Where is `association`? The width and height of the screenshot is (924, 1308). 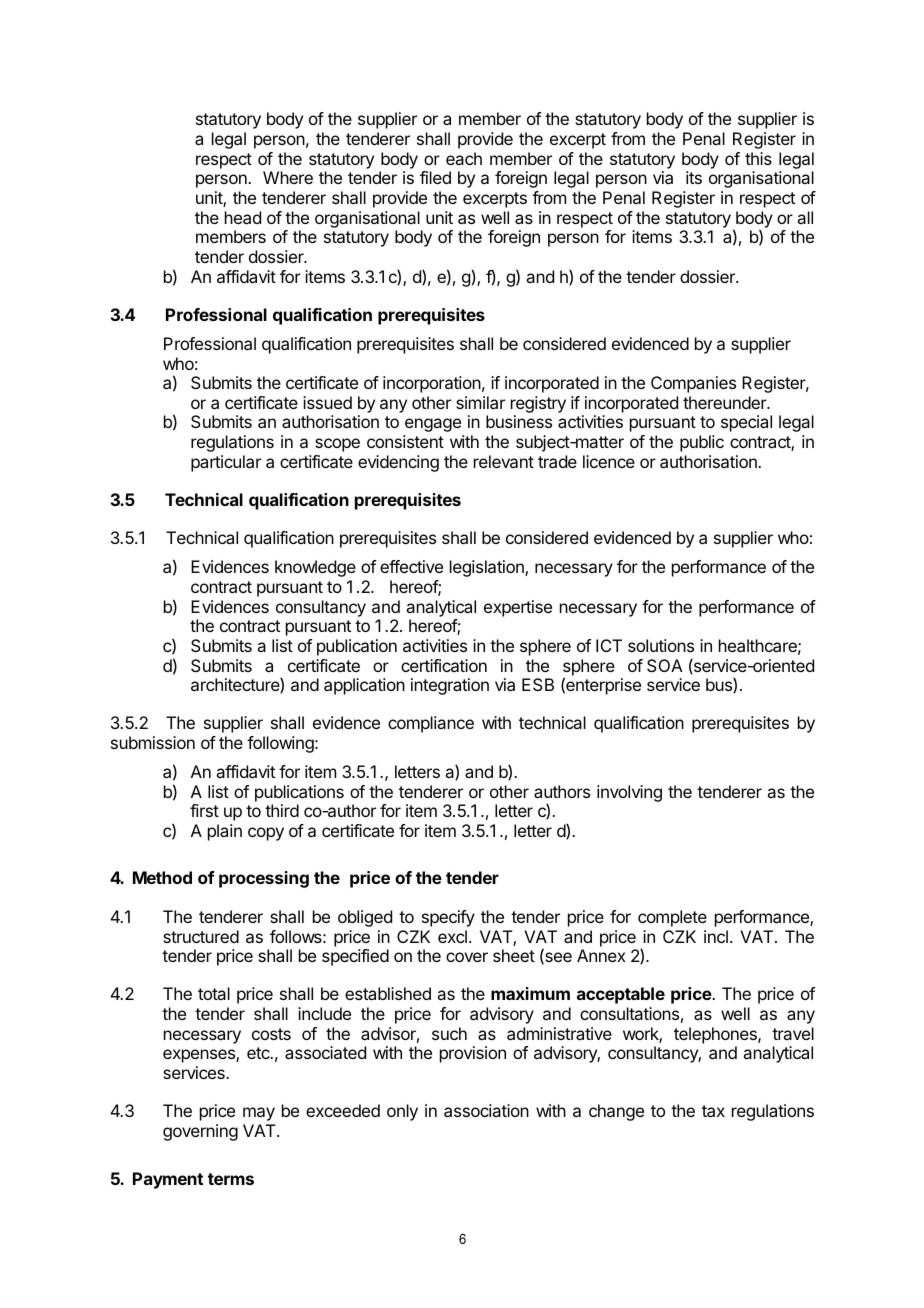 association is located at coordinates (486, 1110).
